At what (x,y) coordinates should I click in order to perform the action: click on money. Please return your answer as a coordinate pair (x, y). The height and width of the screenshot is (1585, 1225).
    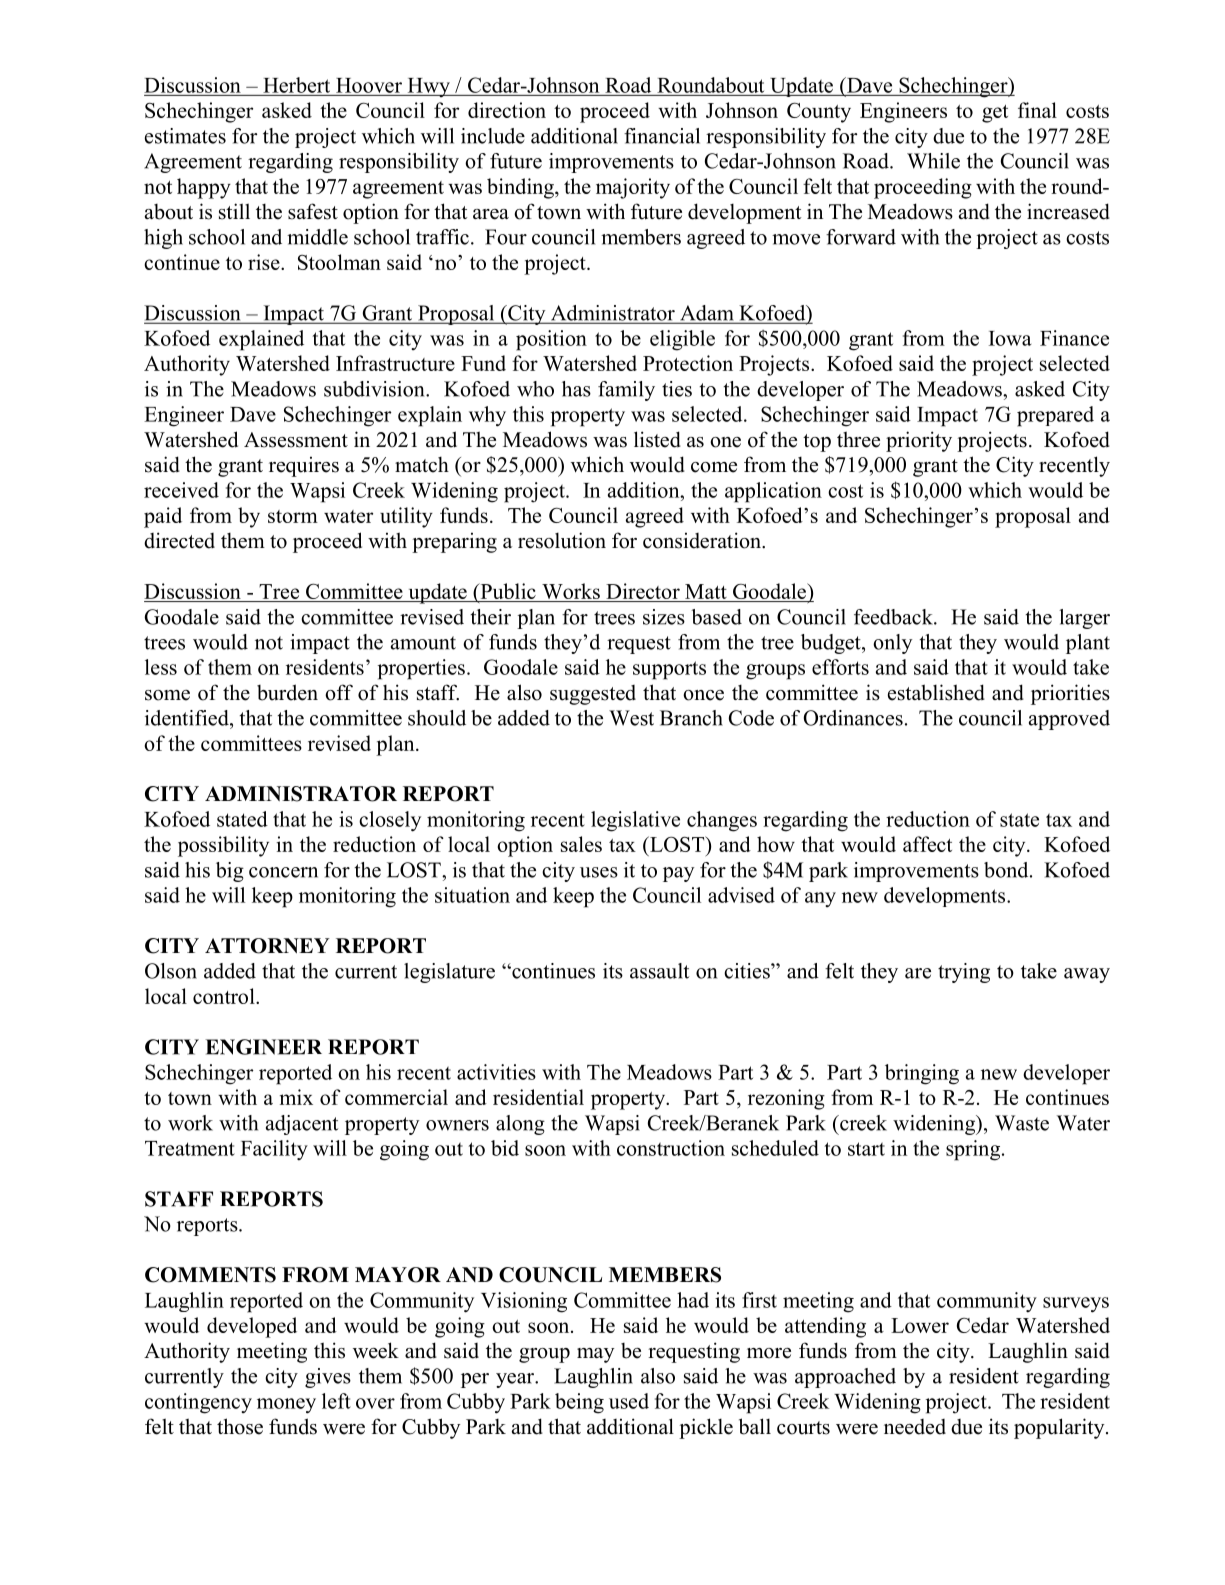
    Looking at the image, I should click on (286, 1406).
